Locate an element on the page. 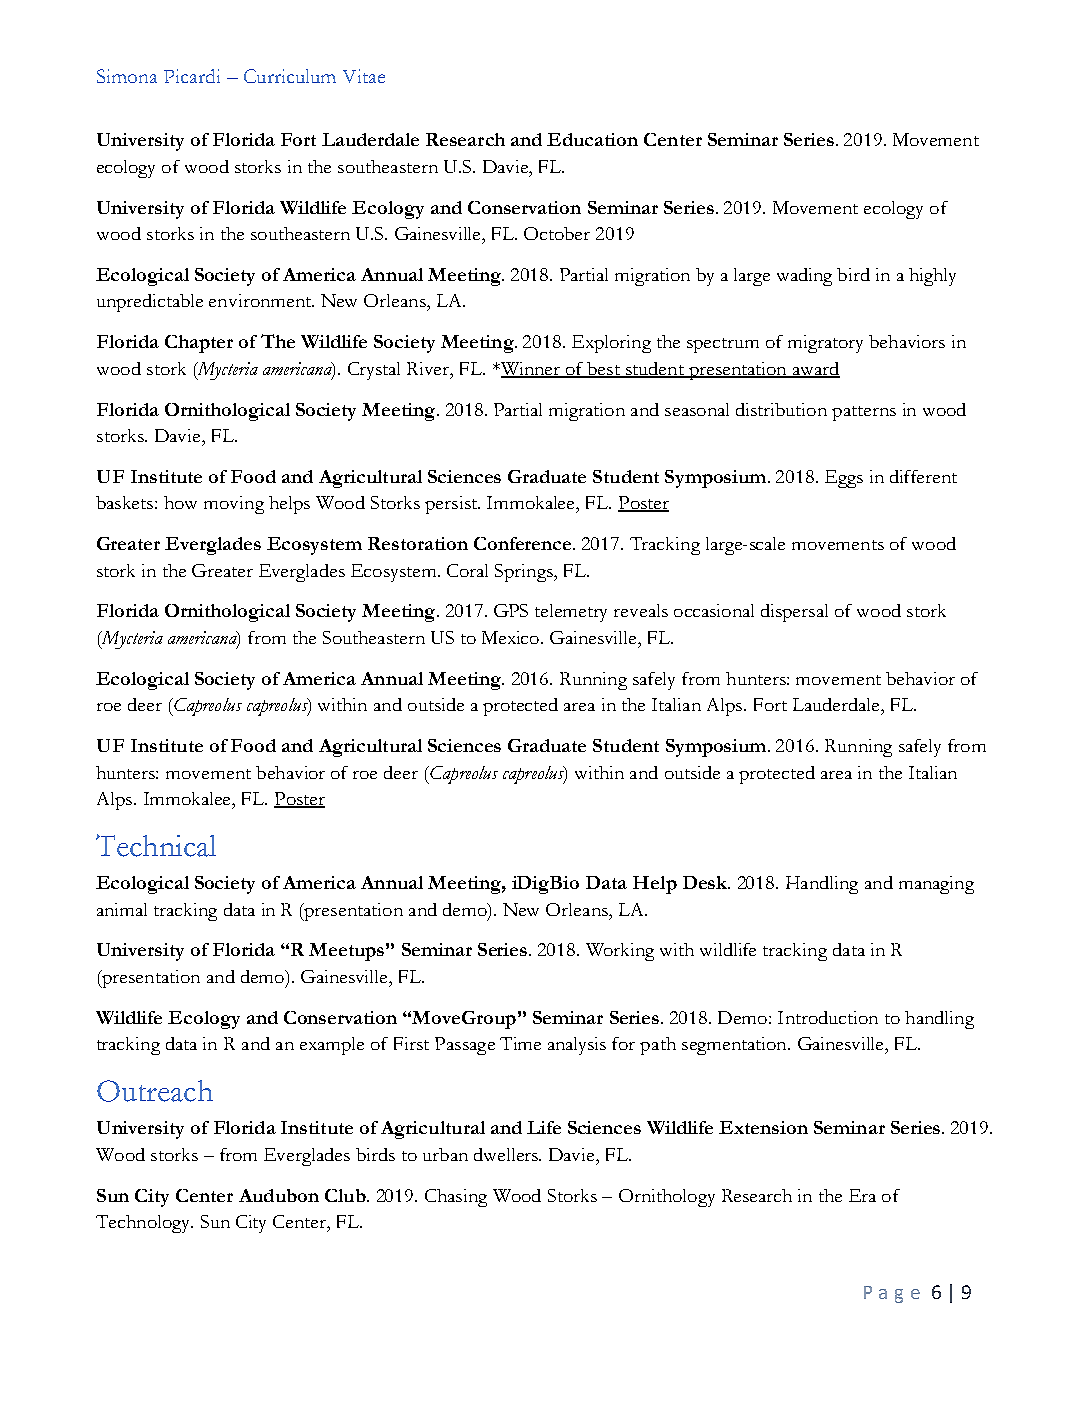  wading is located at coordinates (804, 277).
